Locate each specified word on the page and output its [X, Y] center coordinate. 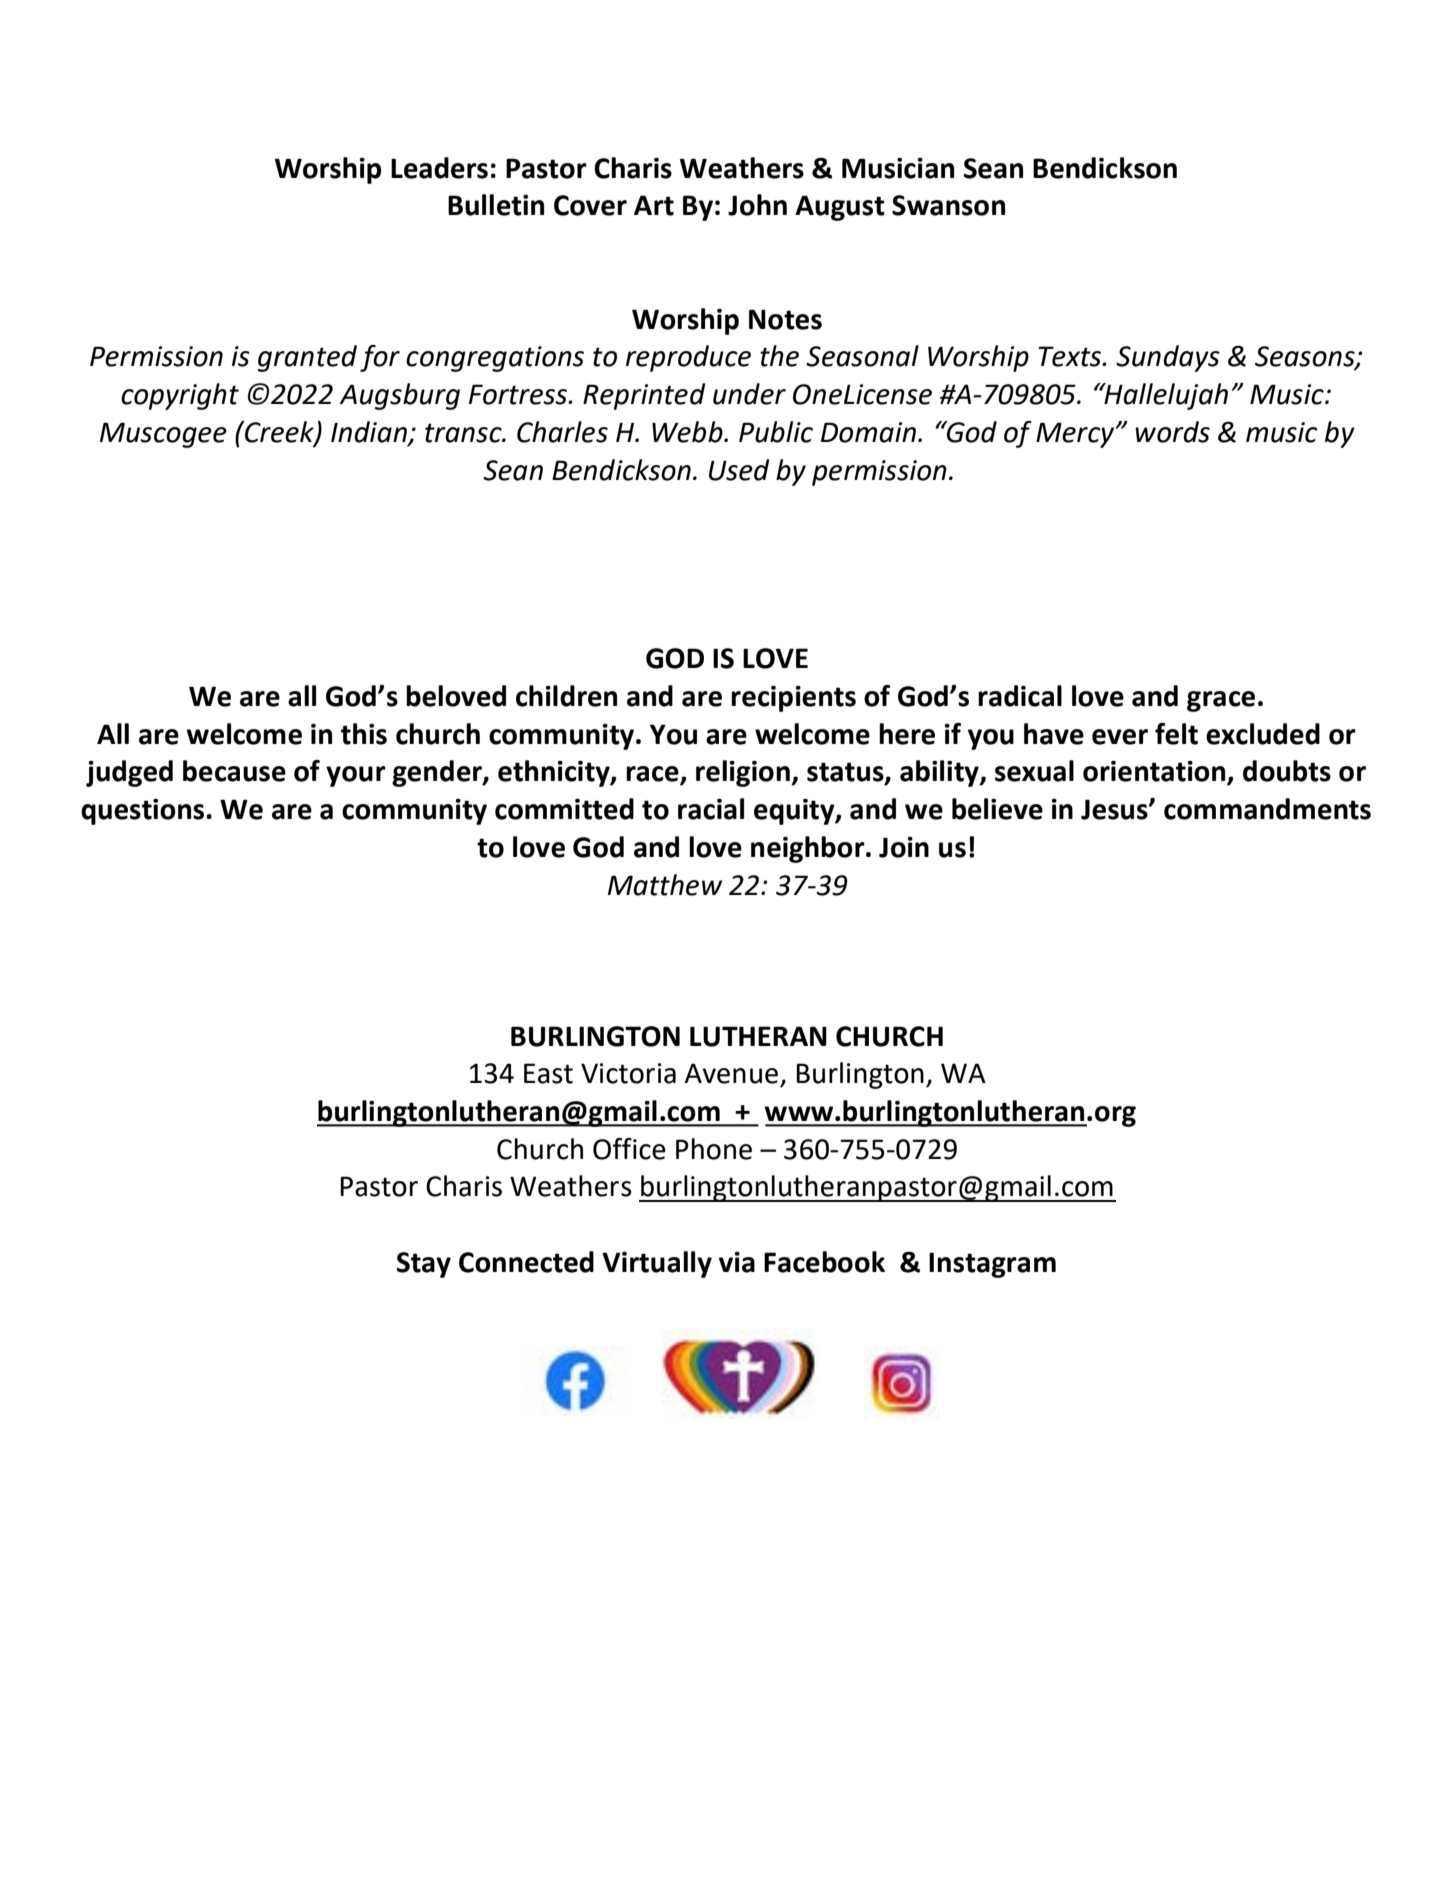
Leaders [439, 168]
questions [144, 812]
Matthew [665, 885]
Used [739, 470]
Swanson [948, 205]
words [1172, 432]
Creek [279, 433]
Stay [424, 1265]
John [757, 205]
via [737, 1262]
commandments [1267, 809]
